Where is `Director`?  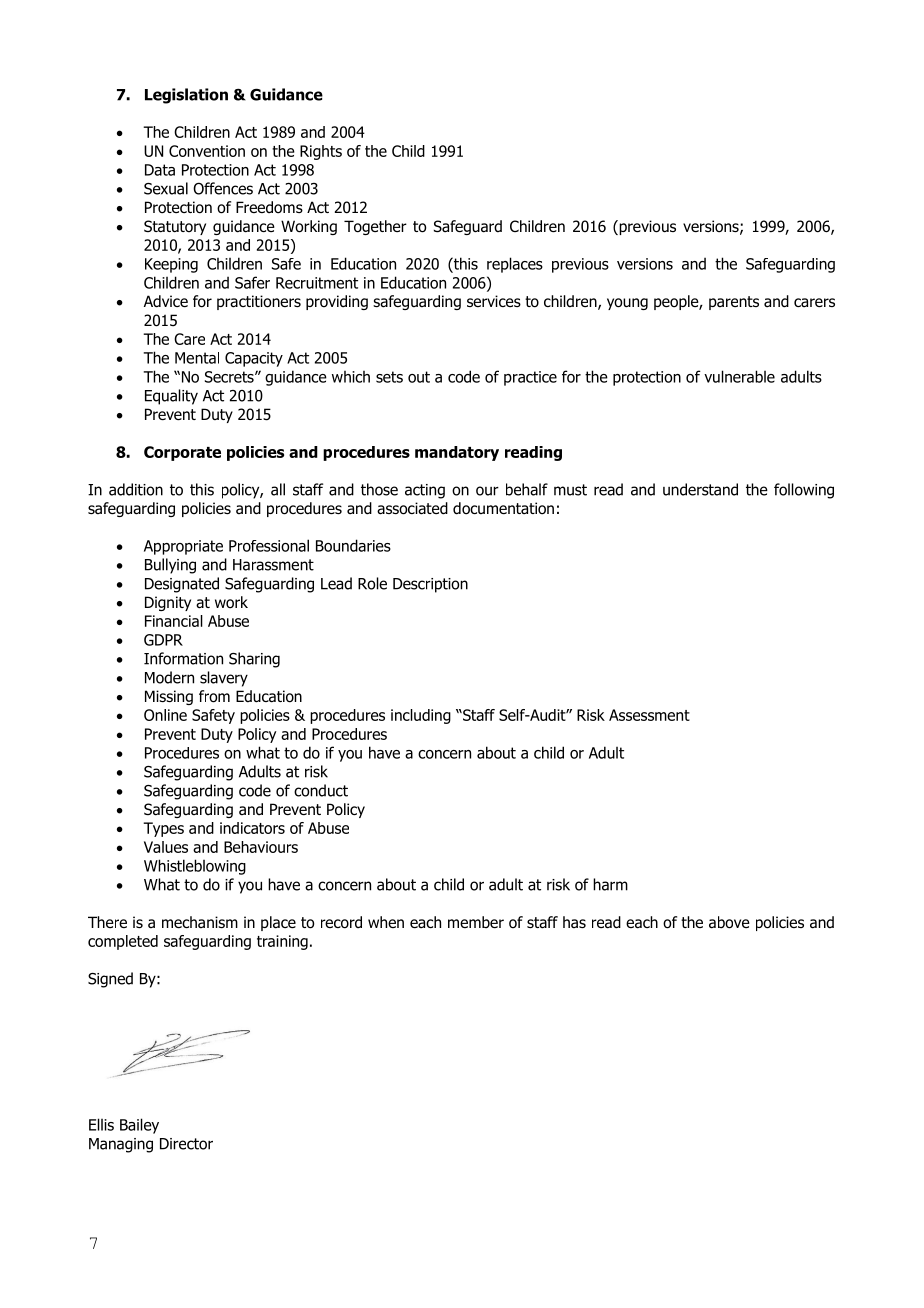 Director is located at coordinates (186, 1144).
